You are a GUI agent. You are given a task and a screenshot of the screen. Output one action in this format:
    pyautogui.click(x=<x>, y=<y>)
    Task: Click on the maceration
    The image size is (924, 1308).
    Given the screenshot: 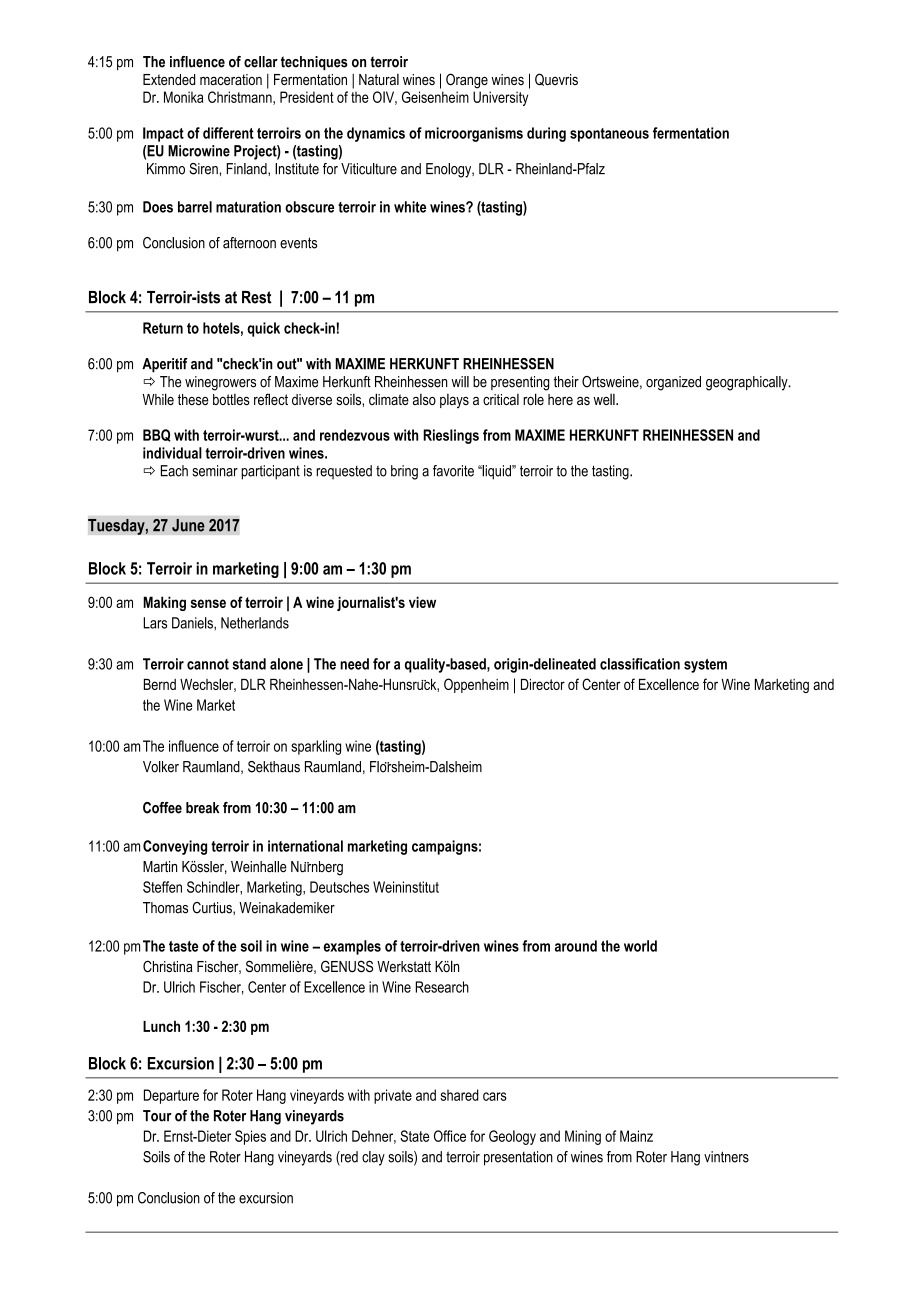 What is the action you would take?
    pyautogui.click(x=231, y=79)
